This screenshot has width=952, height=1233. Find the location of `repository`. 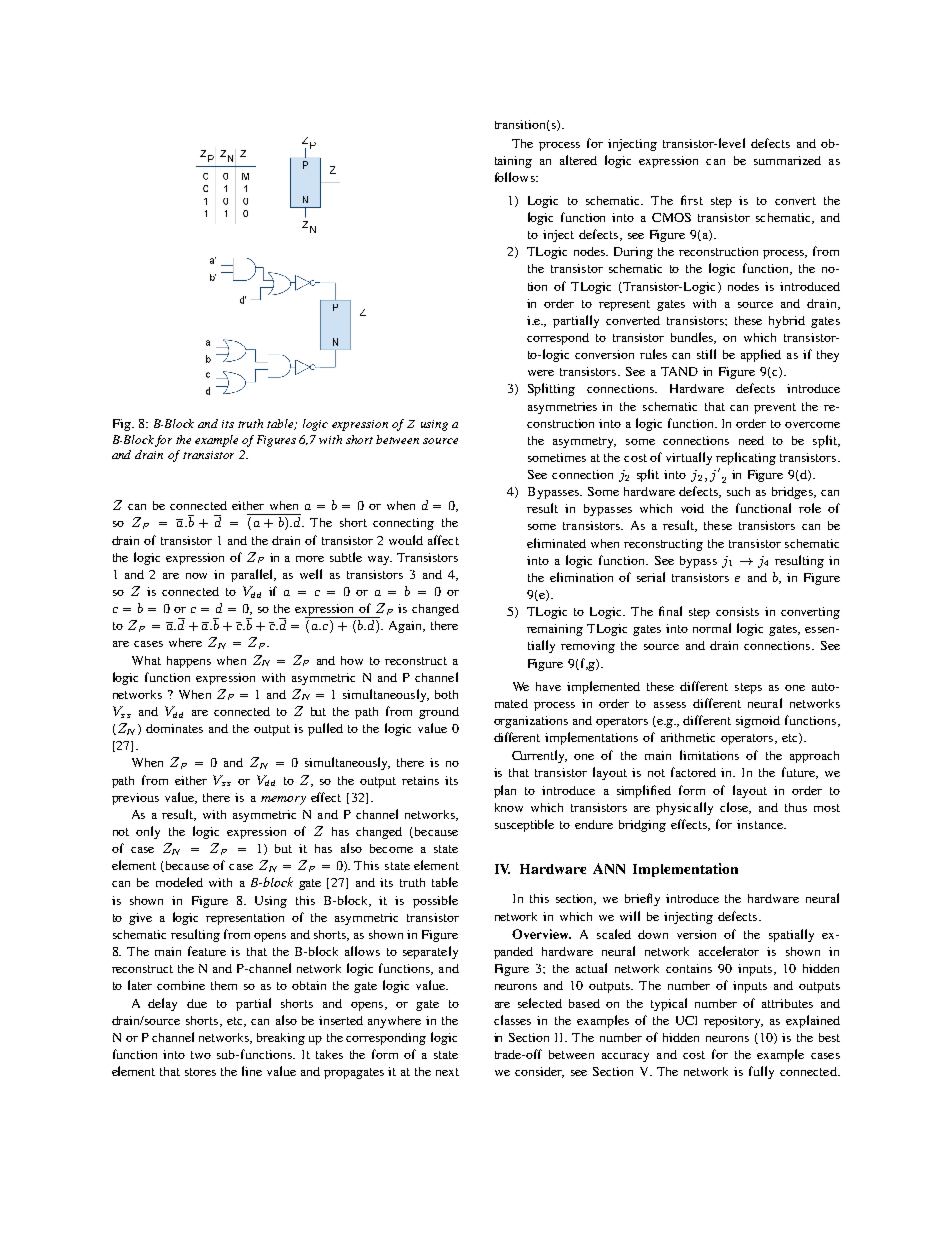

repository is located at coordinates (733, 1022).
